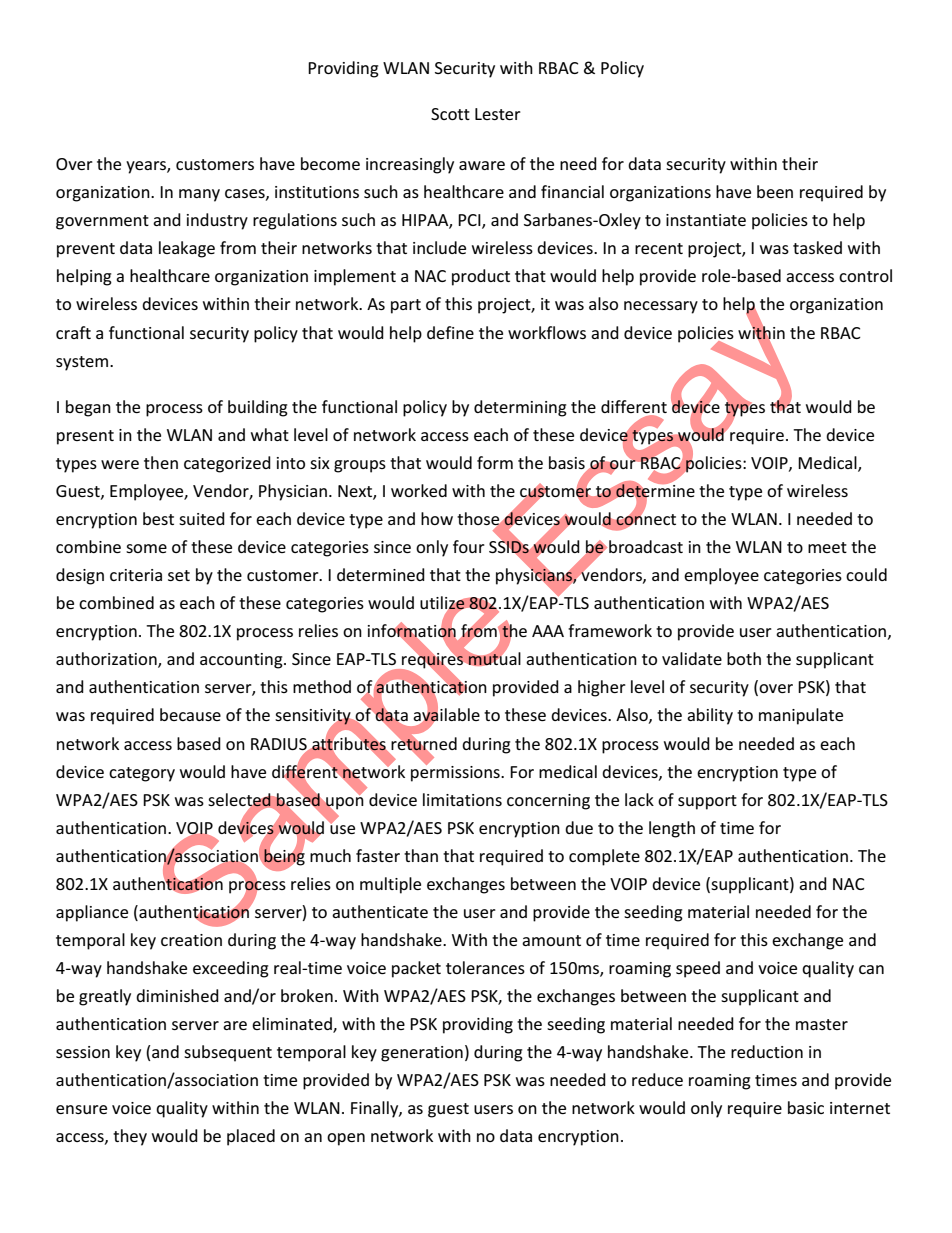  Describe the element at coordinates (482, 165) in the screenshot. I see `aware` at that location.
